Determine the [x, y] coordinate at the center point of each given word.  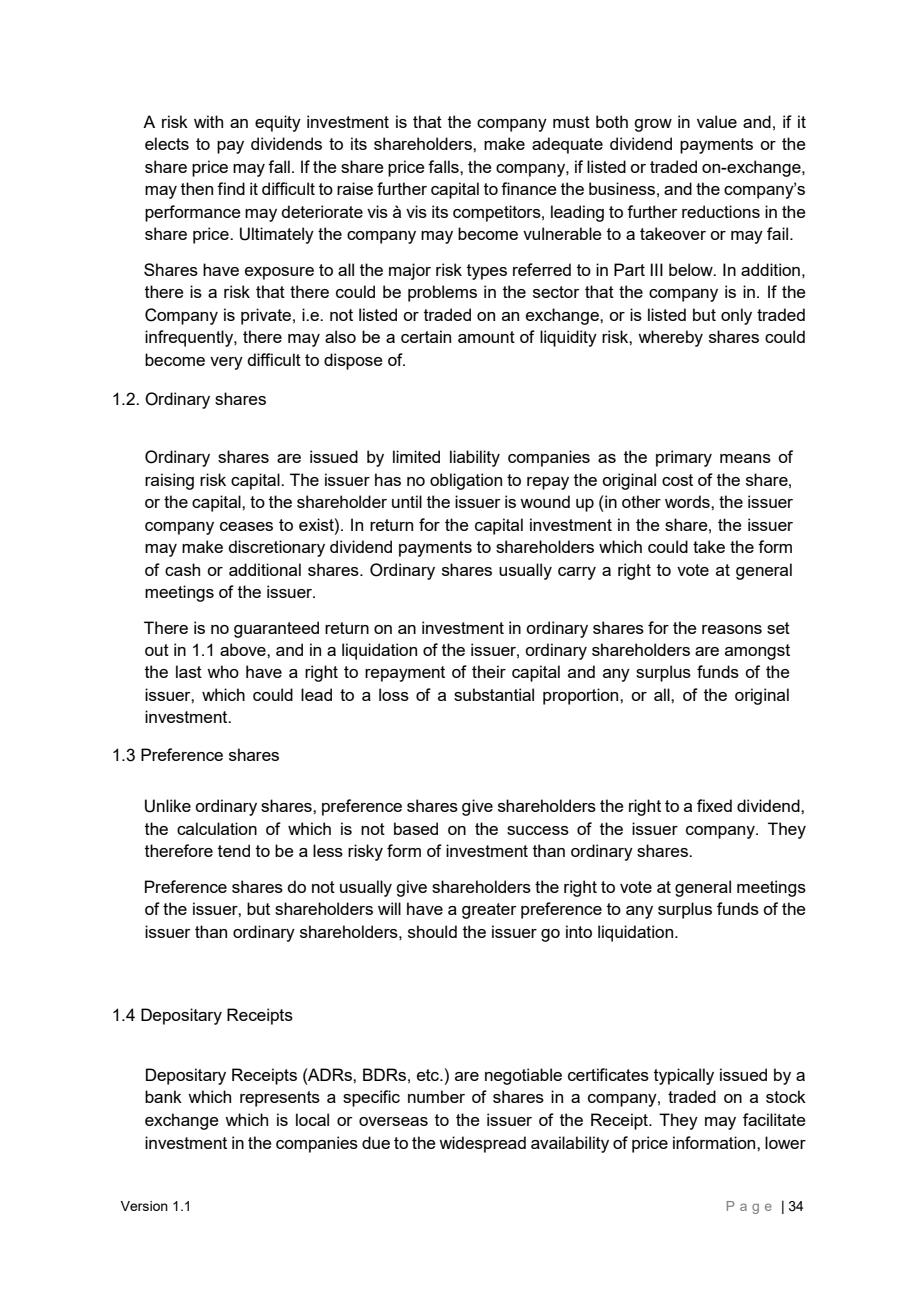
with [208, 121]
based [416, 828]
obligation [466, 481]
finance [529, 188]
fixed [714, 805]
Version [144, 1206]
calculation [217, 828]
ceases [246, 526]
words [688, 501]
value [717, 121]
